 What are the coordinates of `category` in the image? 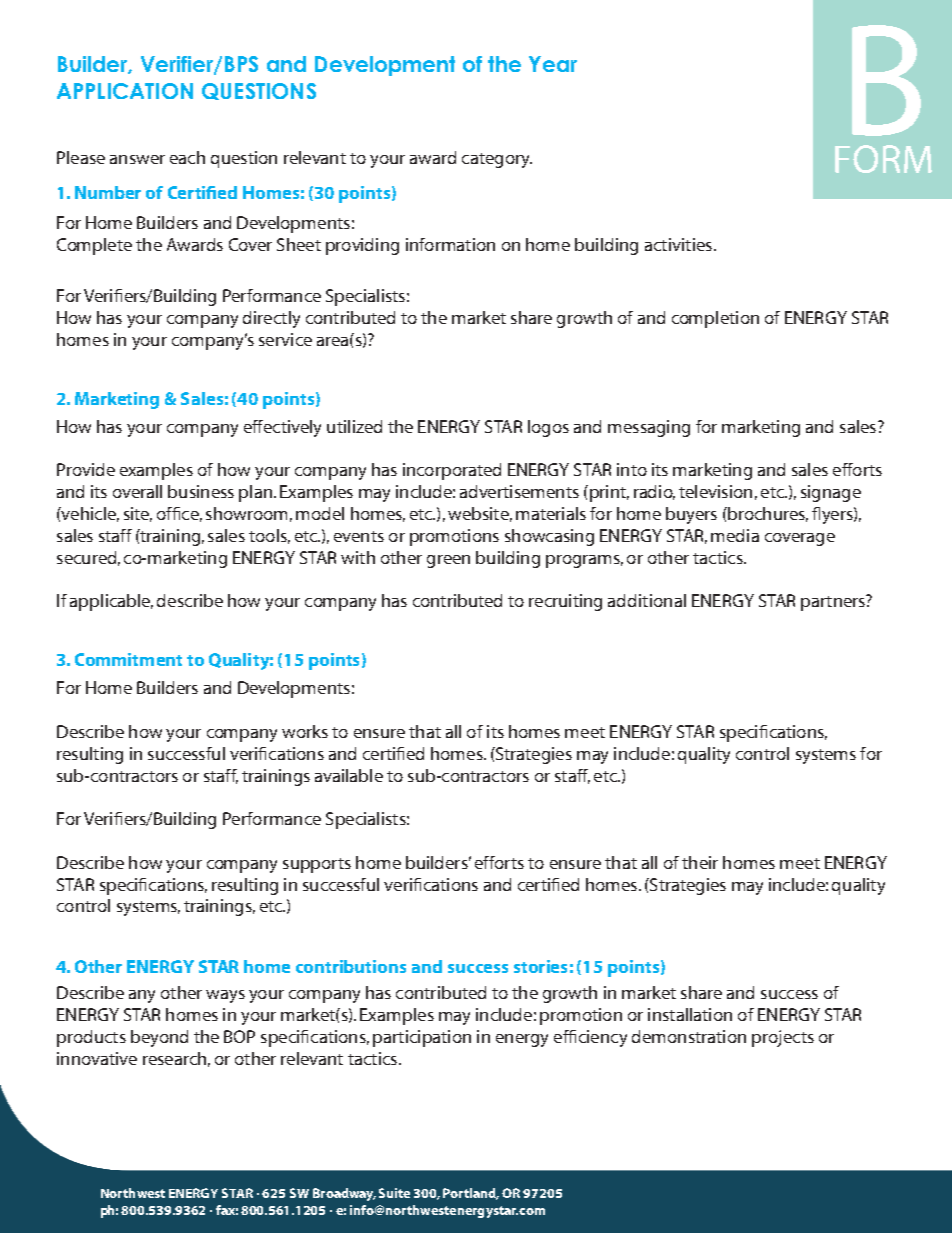 It's located at (497, 160).
